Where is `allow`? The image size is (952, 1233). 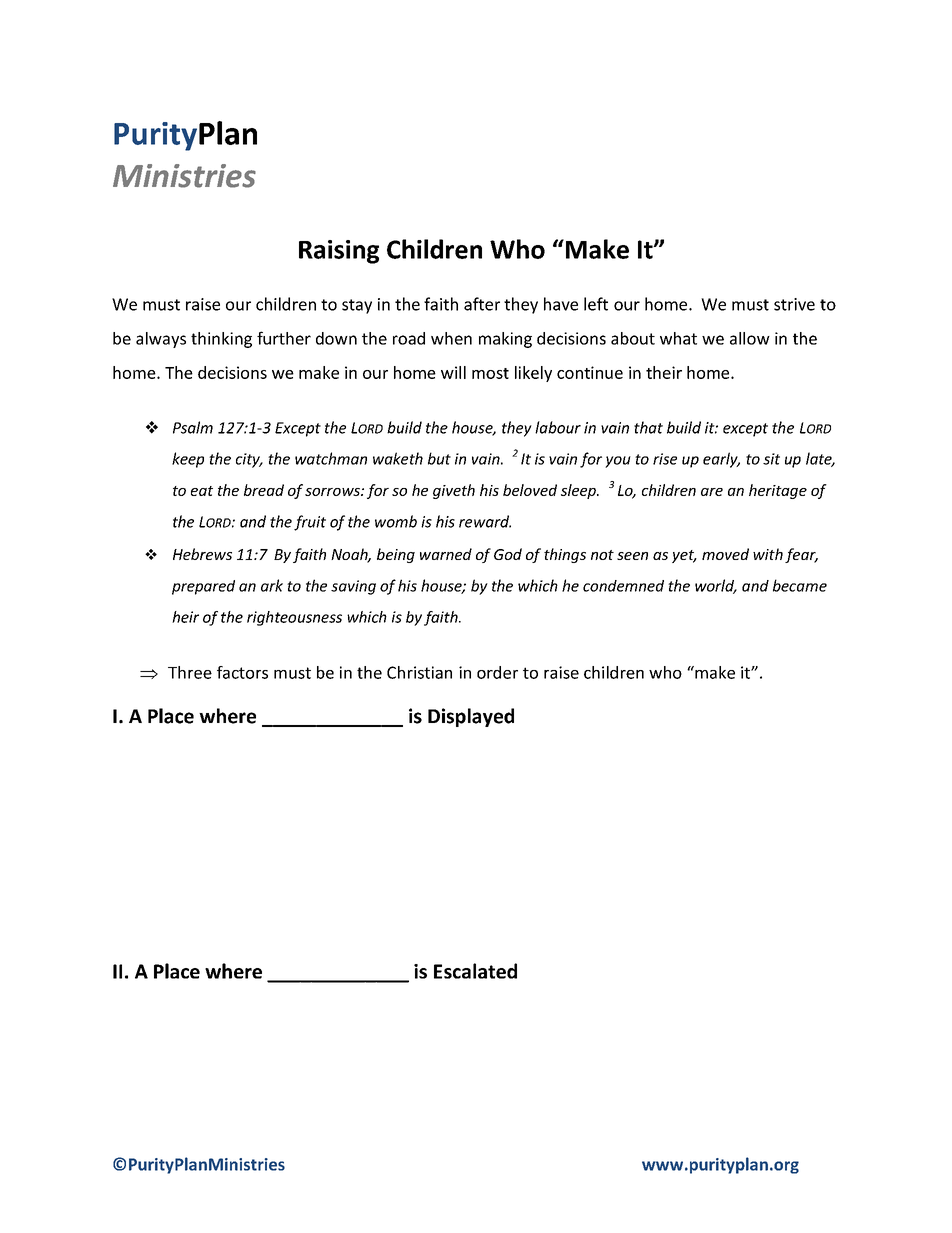
allow is located at coordinates (750, 338).
